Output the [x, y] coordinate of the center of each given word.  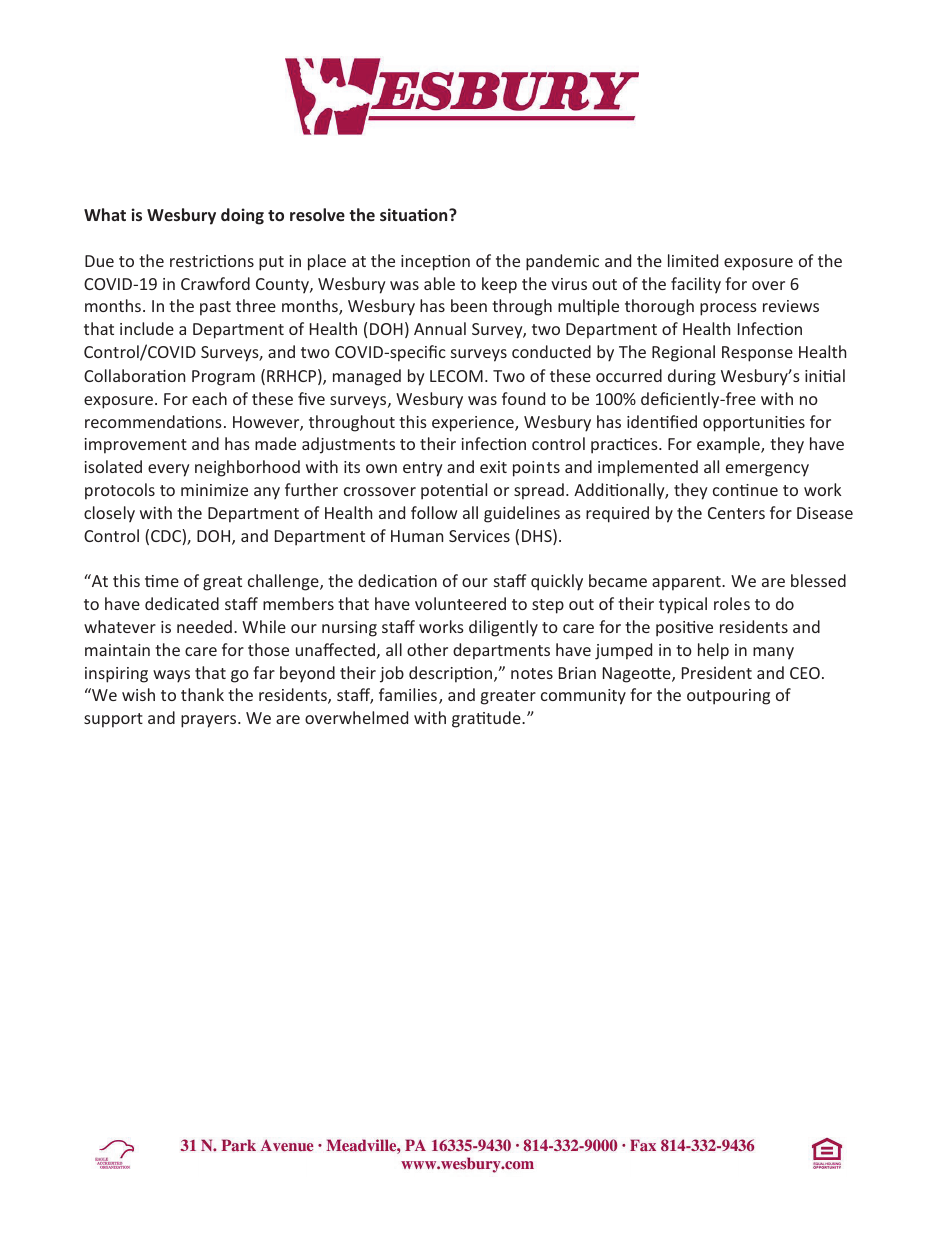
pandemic [562, 262]
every [169, 470]
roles [732, 603]
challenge [284, 582]
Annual [440, 328]
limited [693, 260]
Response [757, 354]
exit [493, 467]
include [147, 328]
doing [242, 216]
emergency [767, 470]
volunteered [460, 603]
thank [202, 694]
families [408, 694]
